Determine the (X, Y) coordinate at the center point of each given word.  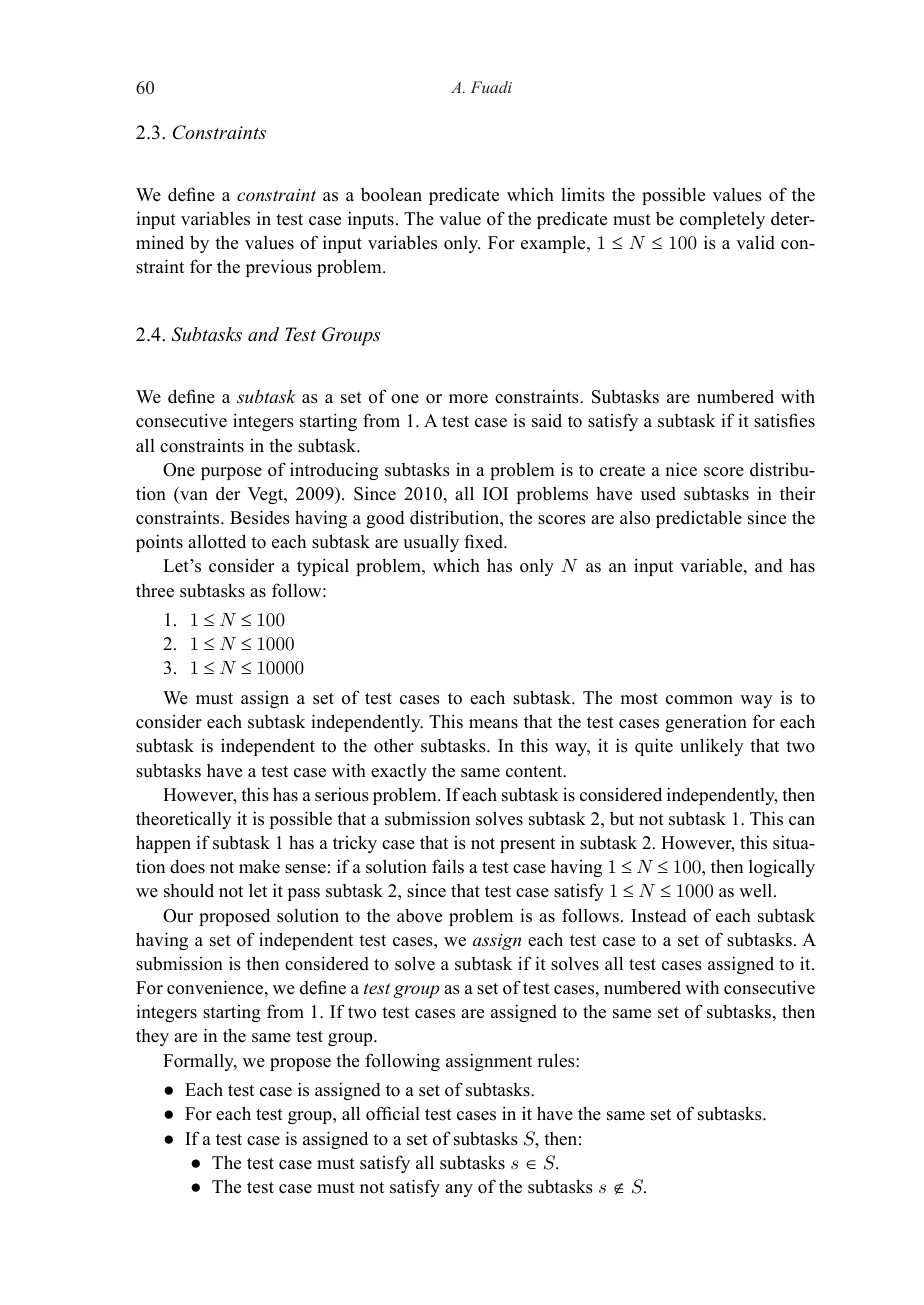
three (155, 591)
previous (279, 268)
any (459, 1190)
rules (557, 1060)
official (393, 1113)
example (554, 244)
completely (722, 220)
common (699, 700)
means (493, 724)
